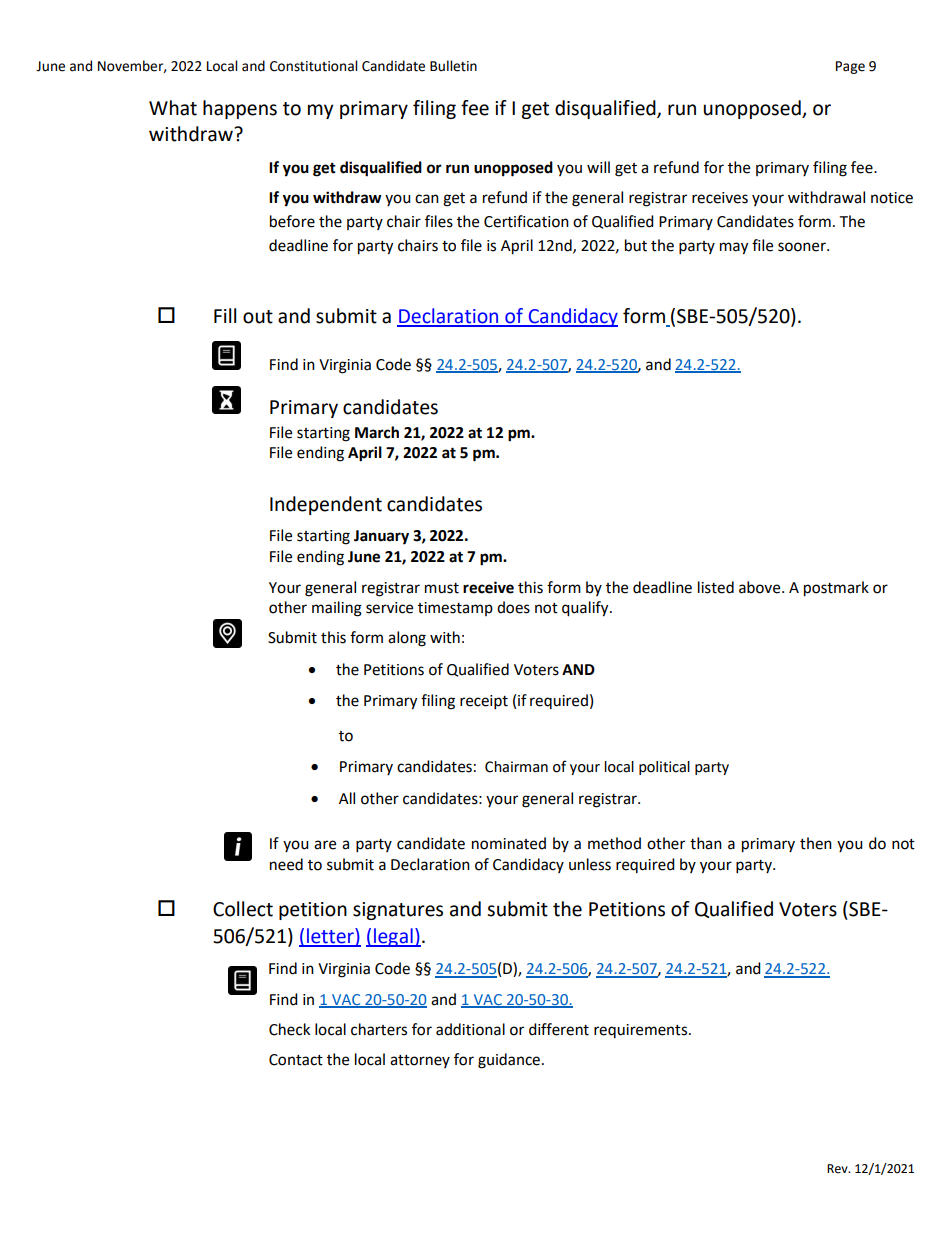  Describe the element at coordinates (296, 1060) in the screenshot. I see `Contact` at that location.
